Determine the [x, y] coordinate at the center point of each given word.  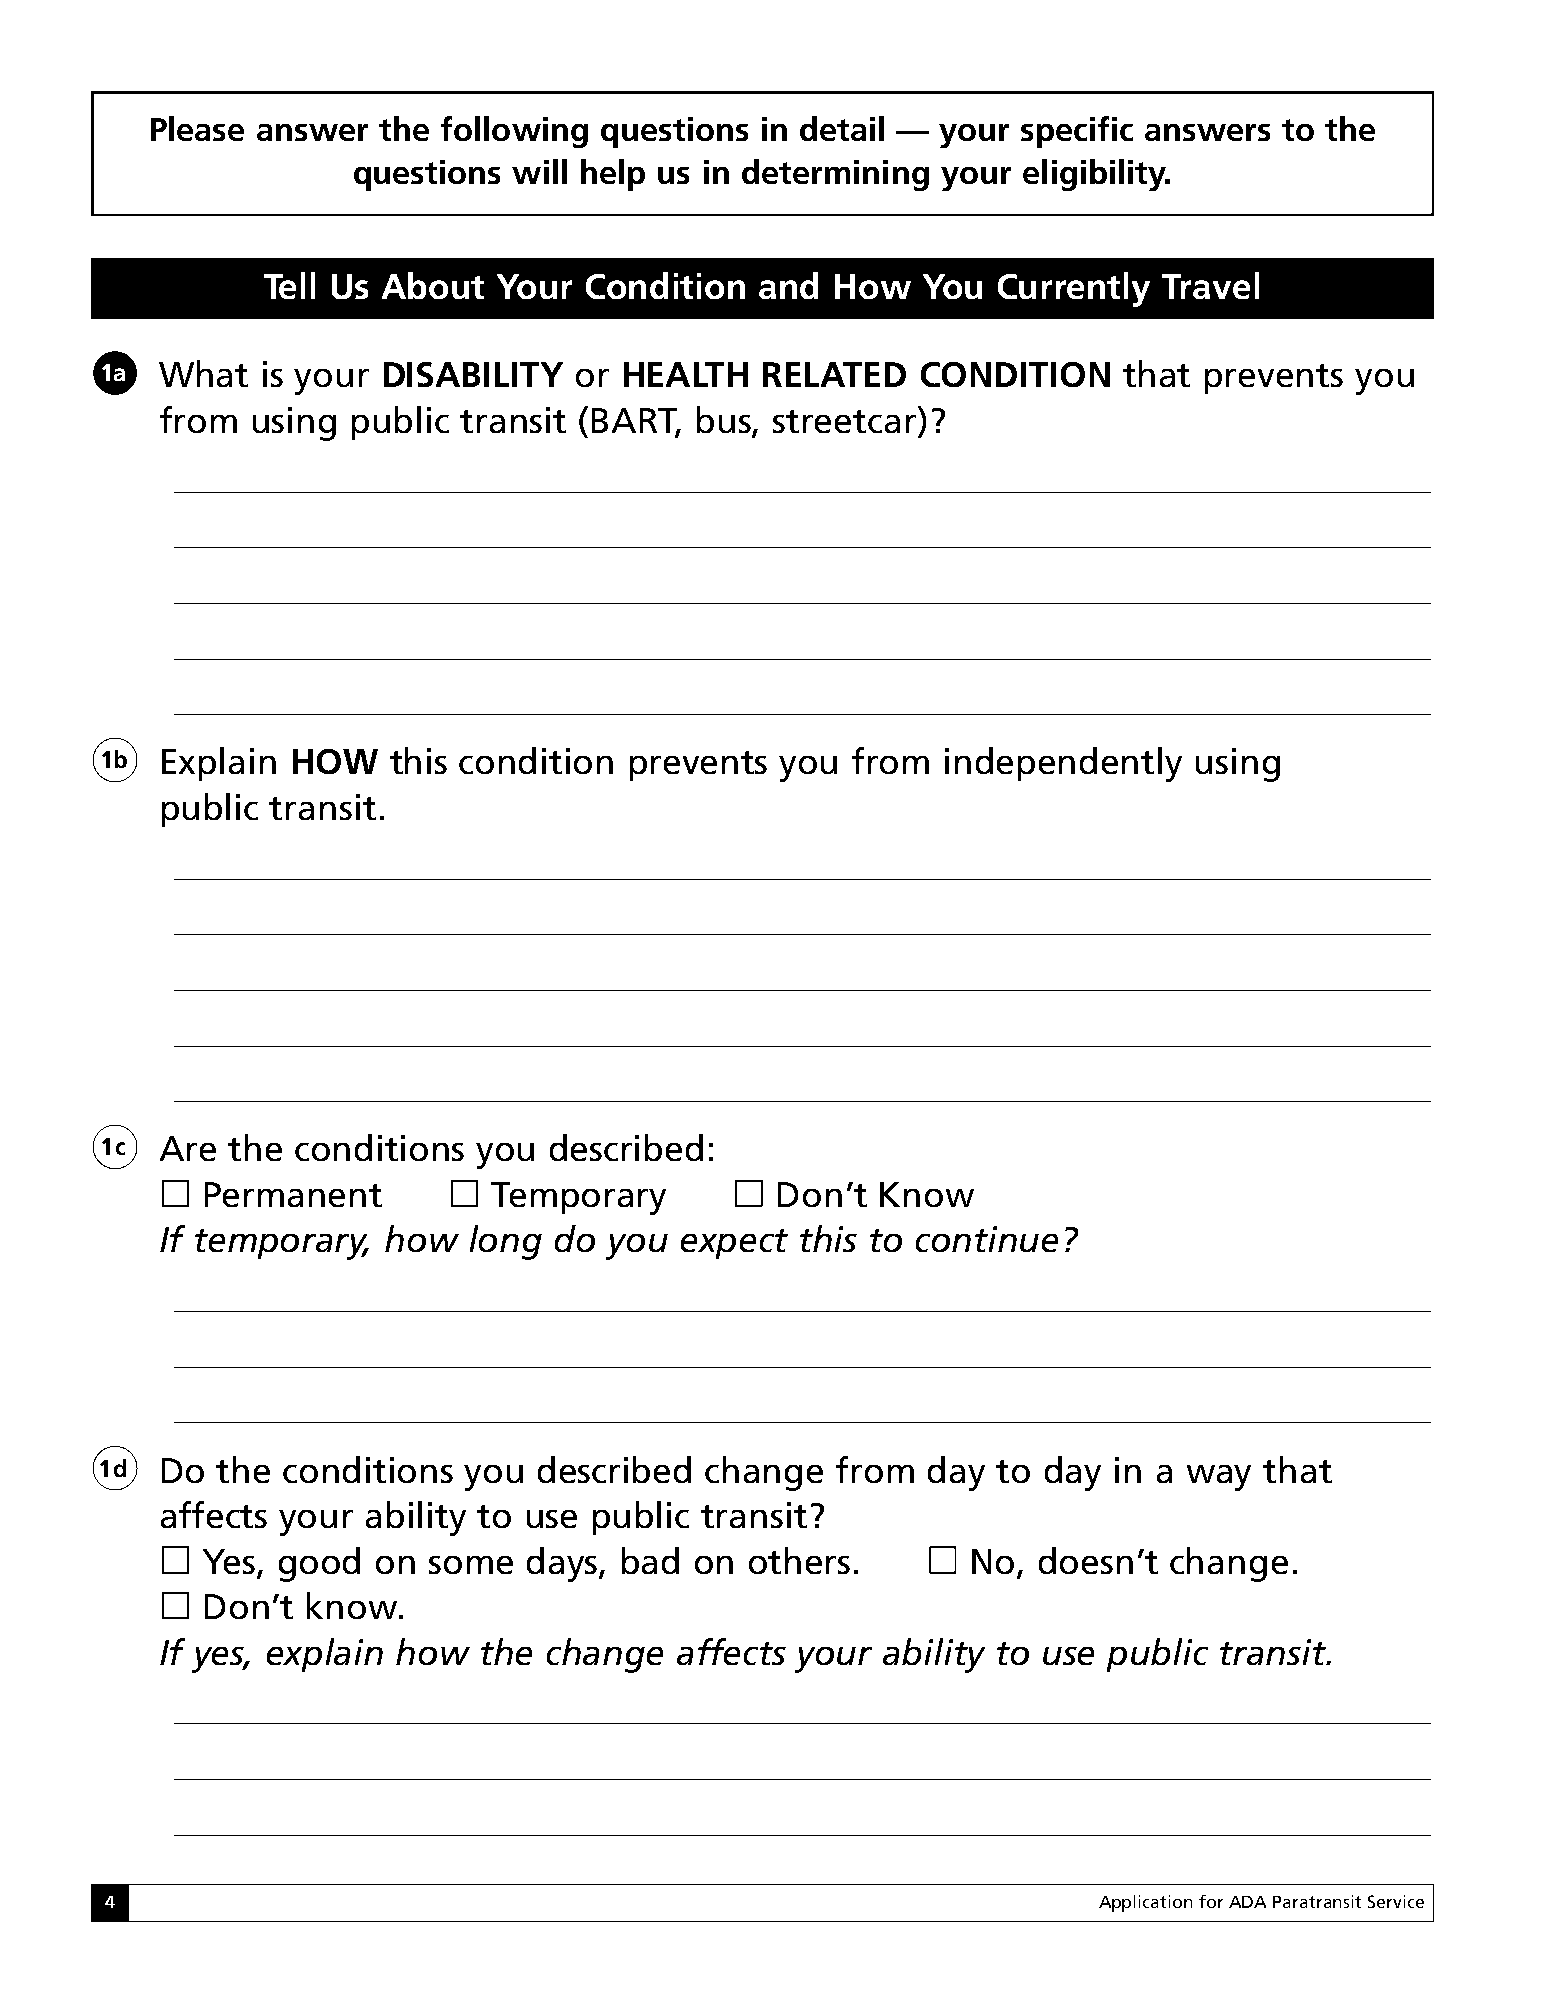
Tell [289, 285]
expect [734, 1244]
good [319, 1564]
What [203, 373]
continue [987, 1239]
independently [1063, 764]
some [471, 1565]
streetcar [844, 421]
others [799, 1560]
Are [188, 1148]
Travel [1210, 285]
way [1219, 1478]
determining [835, 175]
